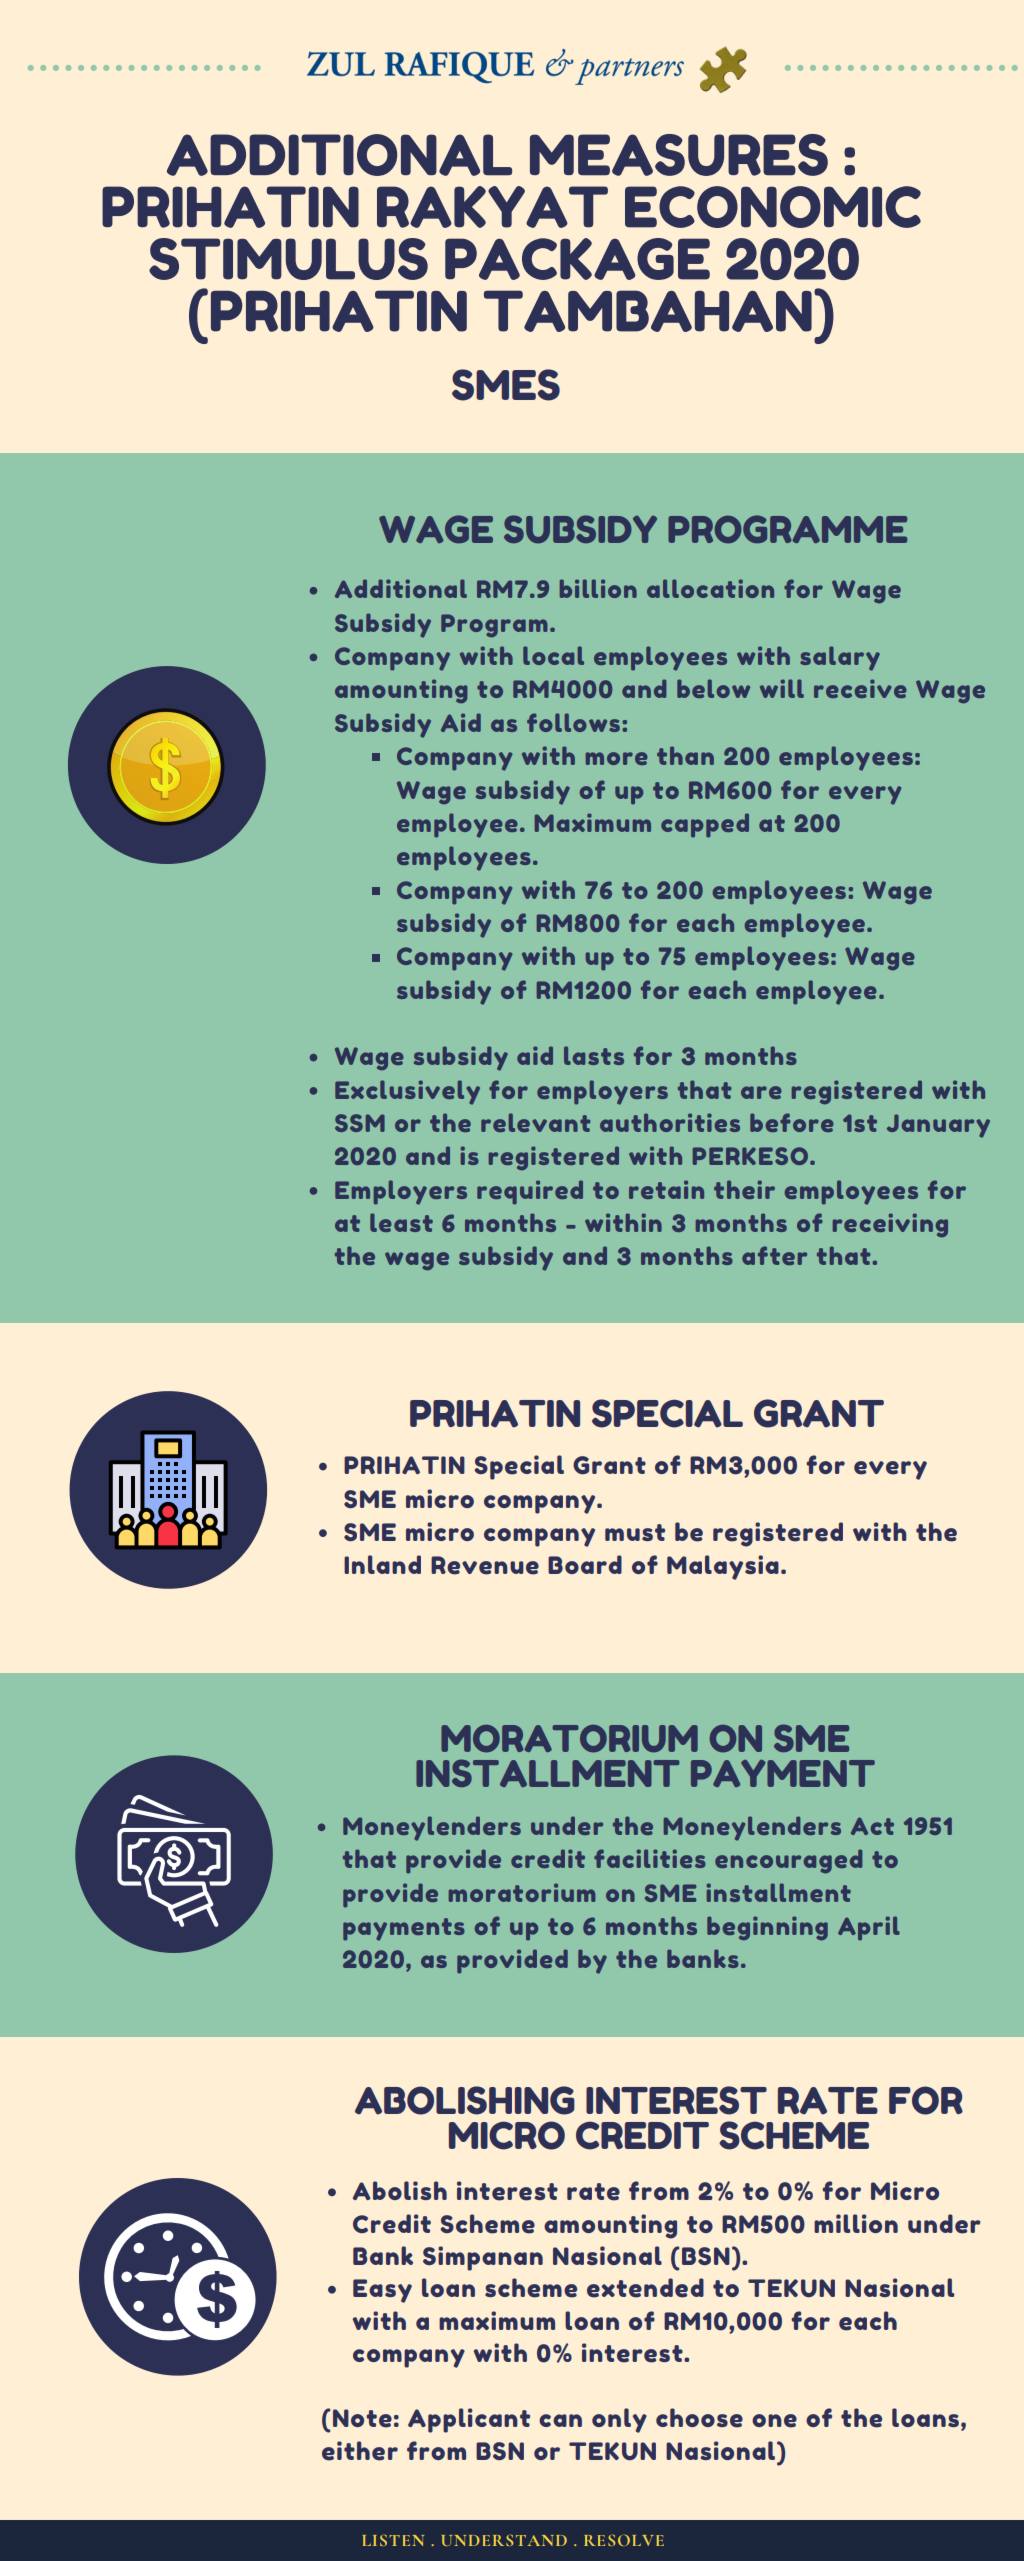  What do you see at coordinates (890, 1225) in the screenshot?
I see `receiving` at bounding box center [890, 1225].
